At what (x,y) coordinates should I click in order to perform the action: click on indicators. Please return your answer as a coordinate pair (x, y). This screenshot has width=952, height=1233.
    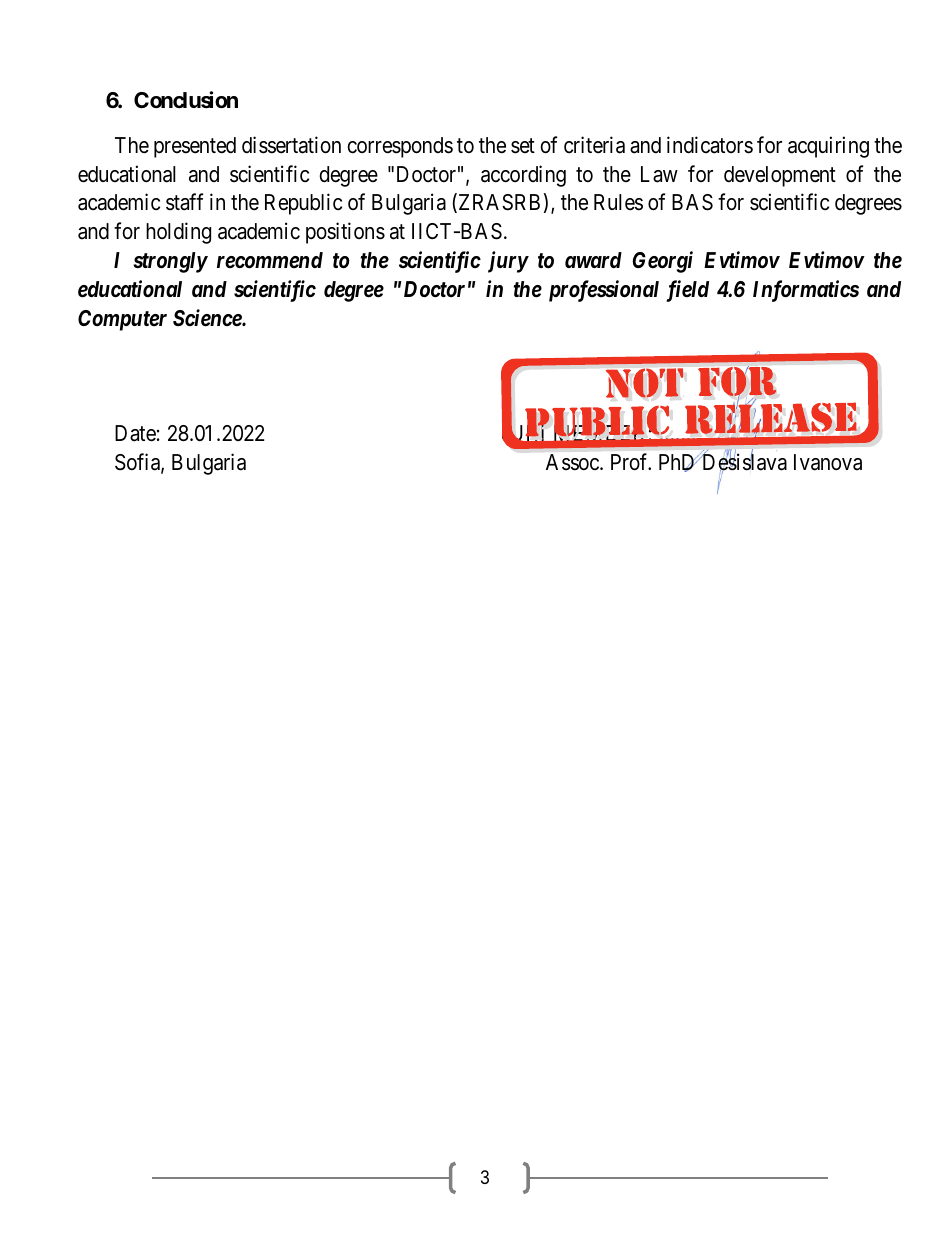
    Looking at the image, I should click on (710, 145).
